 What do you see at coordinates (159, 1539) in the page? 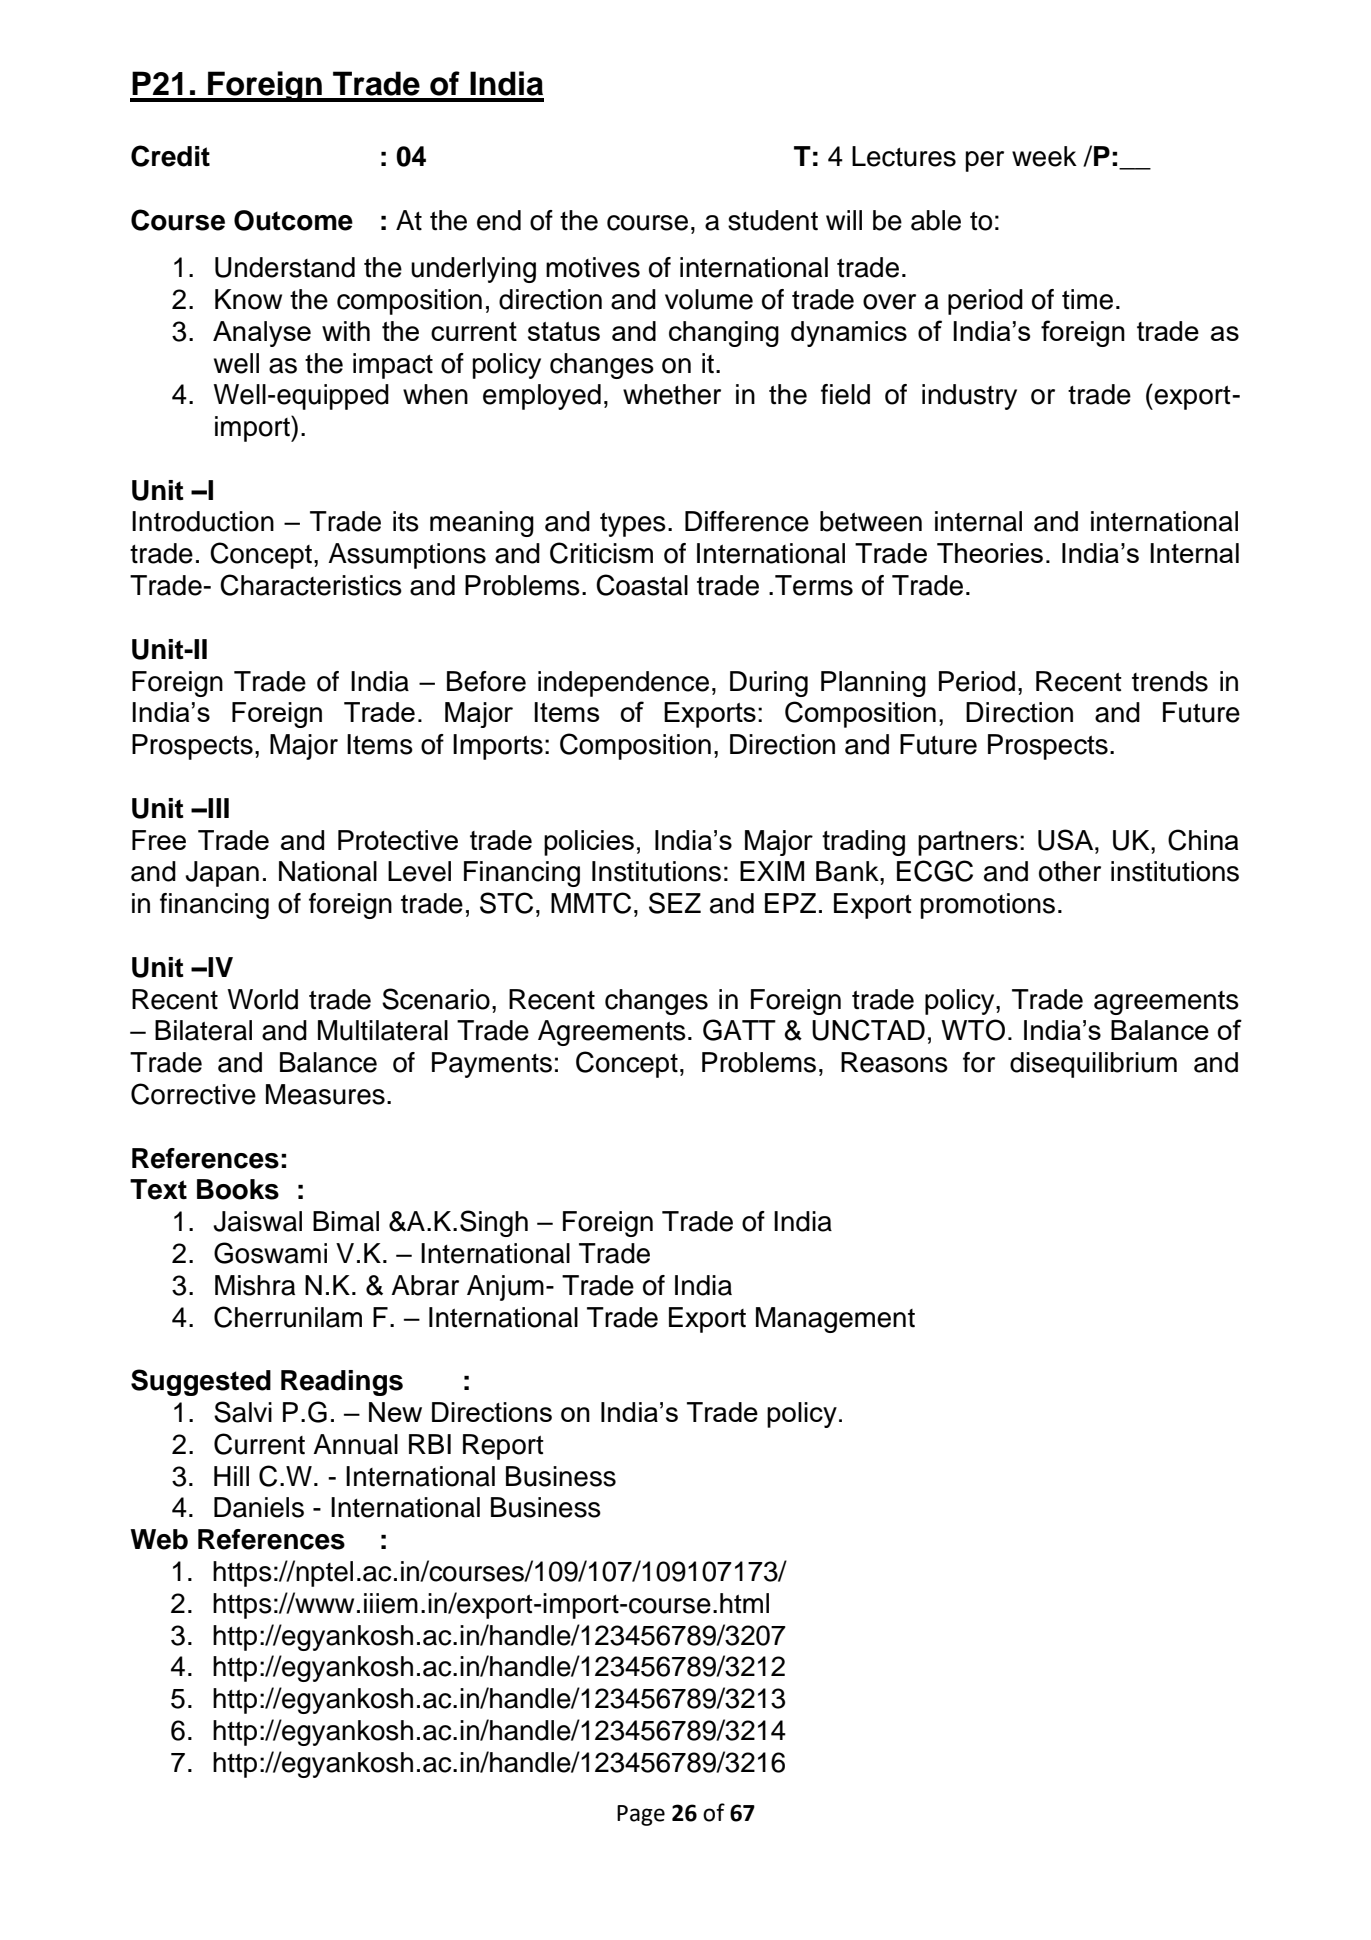
I see `Web` at bounding box center [159, 1539].
